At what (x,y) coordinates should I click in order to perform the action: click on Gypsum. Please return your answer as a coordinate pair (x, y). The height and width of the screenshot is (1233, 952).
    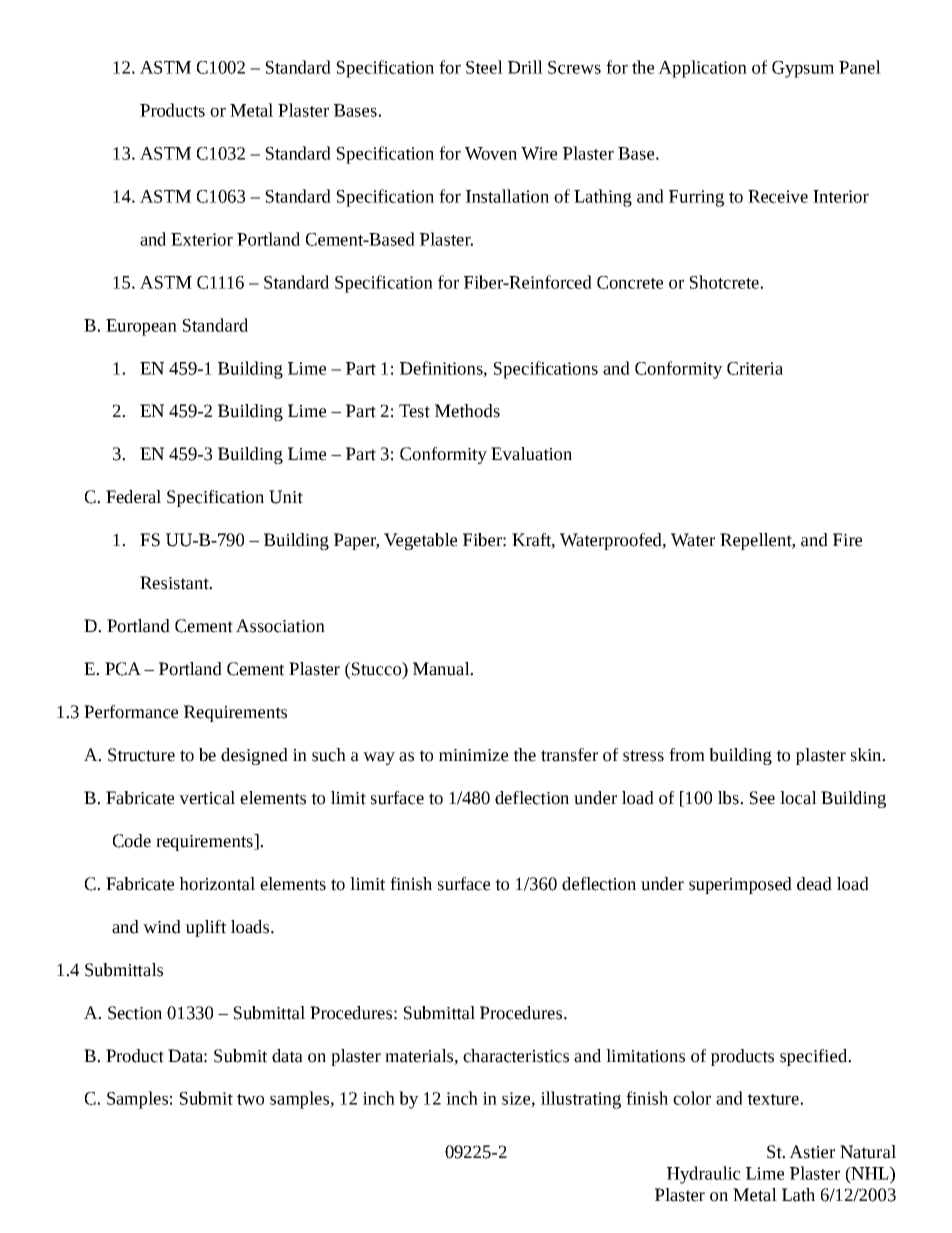
    Looking at the image, I should click on (803, 69).
